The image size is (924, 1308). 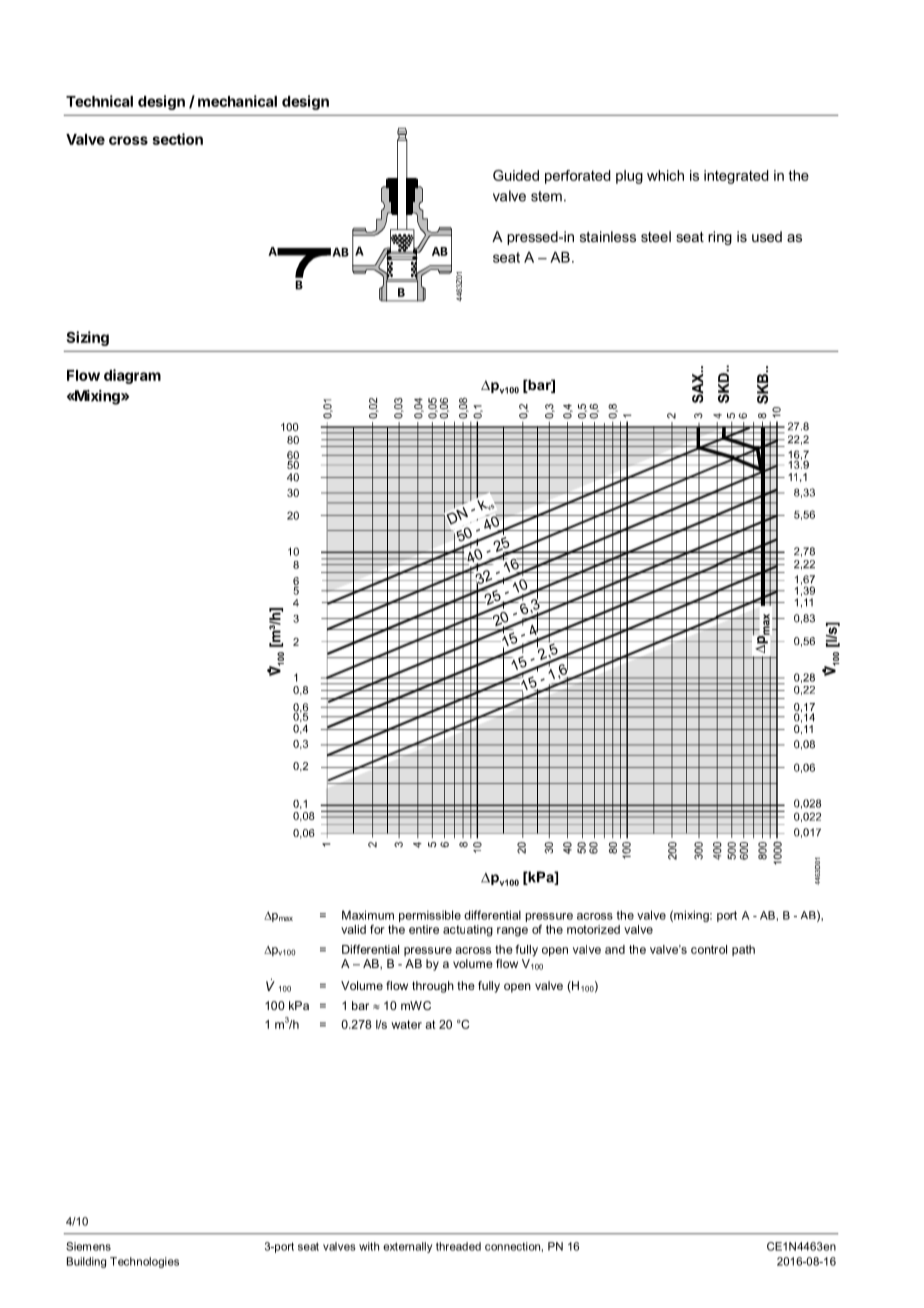 I want to click on Technologies, so click(x=144, y=1262).
